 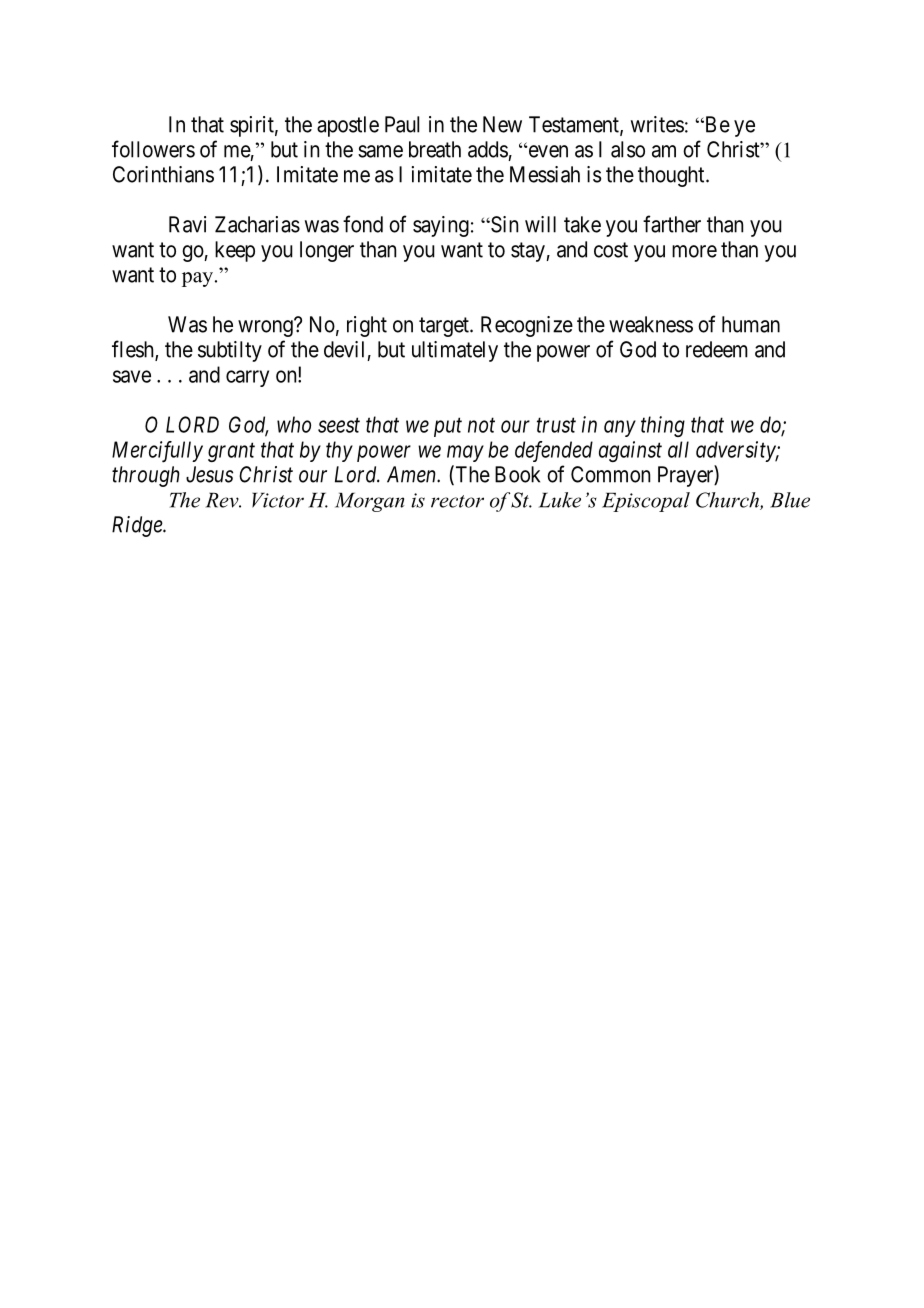 What do you see at coordinates (694, 251) in the screenshot?
I see `more` at bounding box center [694, 251].
